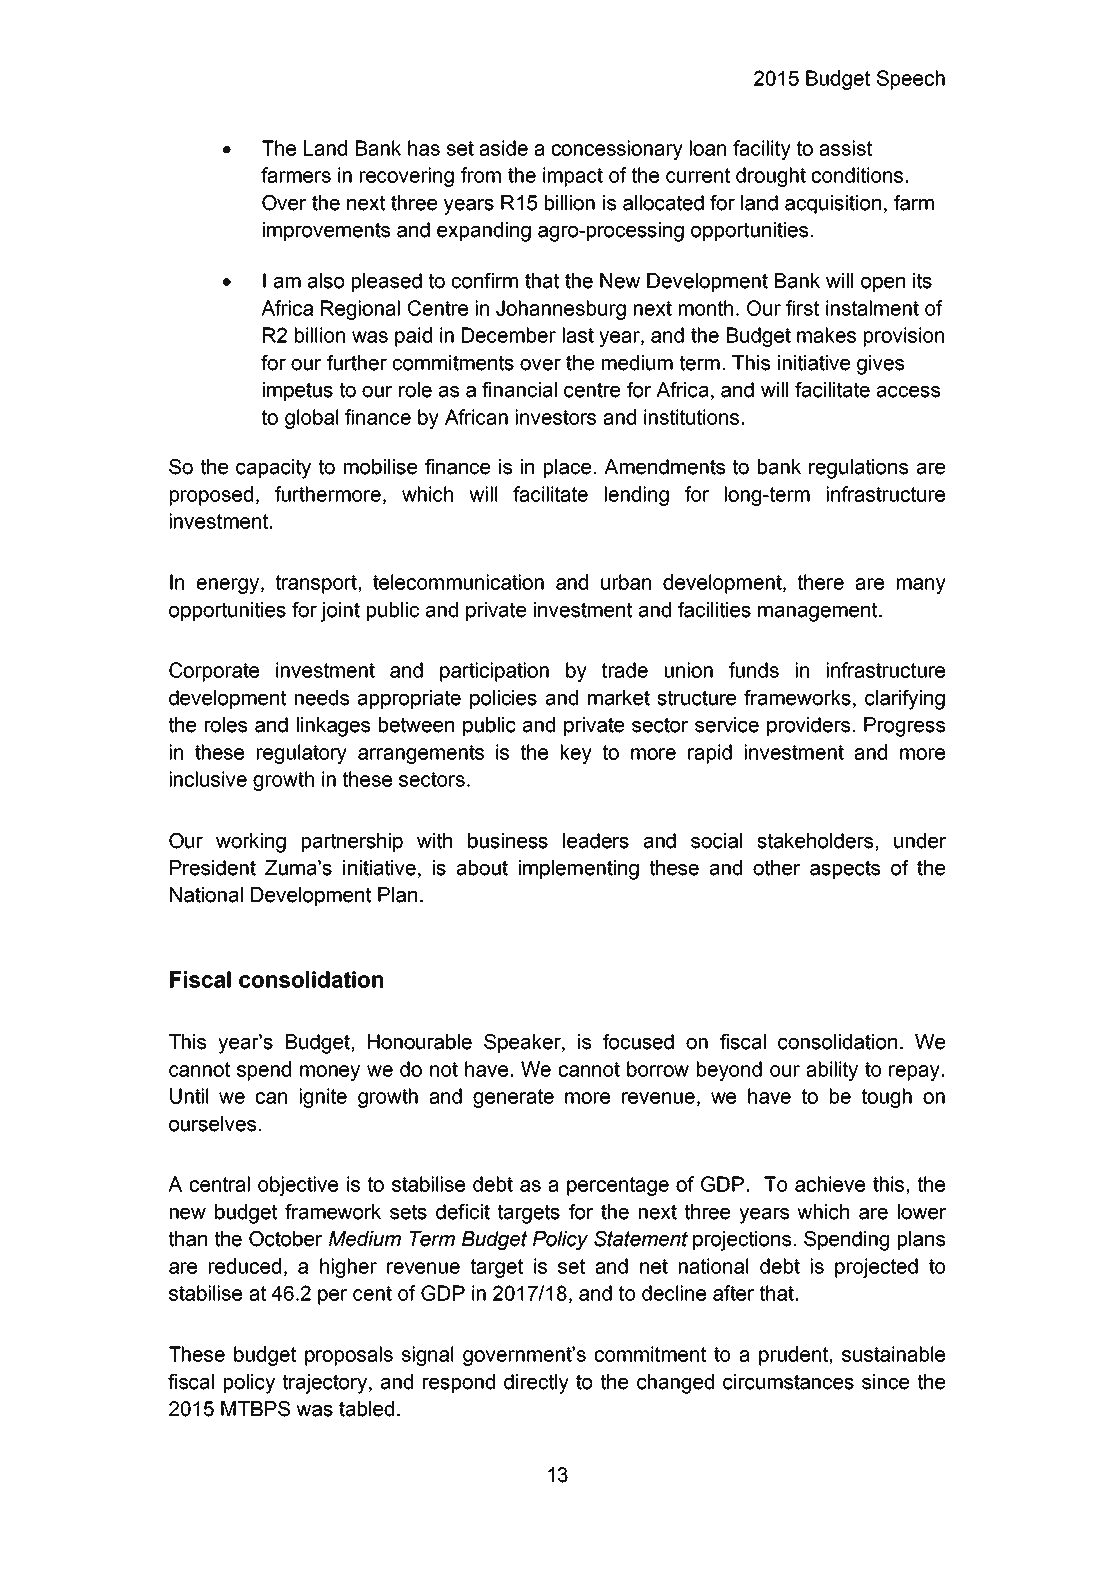 This screenshot has width=1115, height=1577. Describe the element at coordinates (317, 584) in the screenshot. I see `transport` at that location.
